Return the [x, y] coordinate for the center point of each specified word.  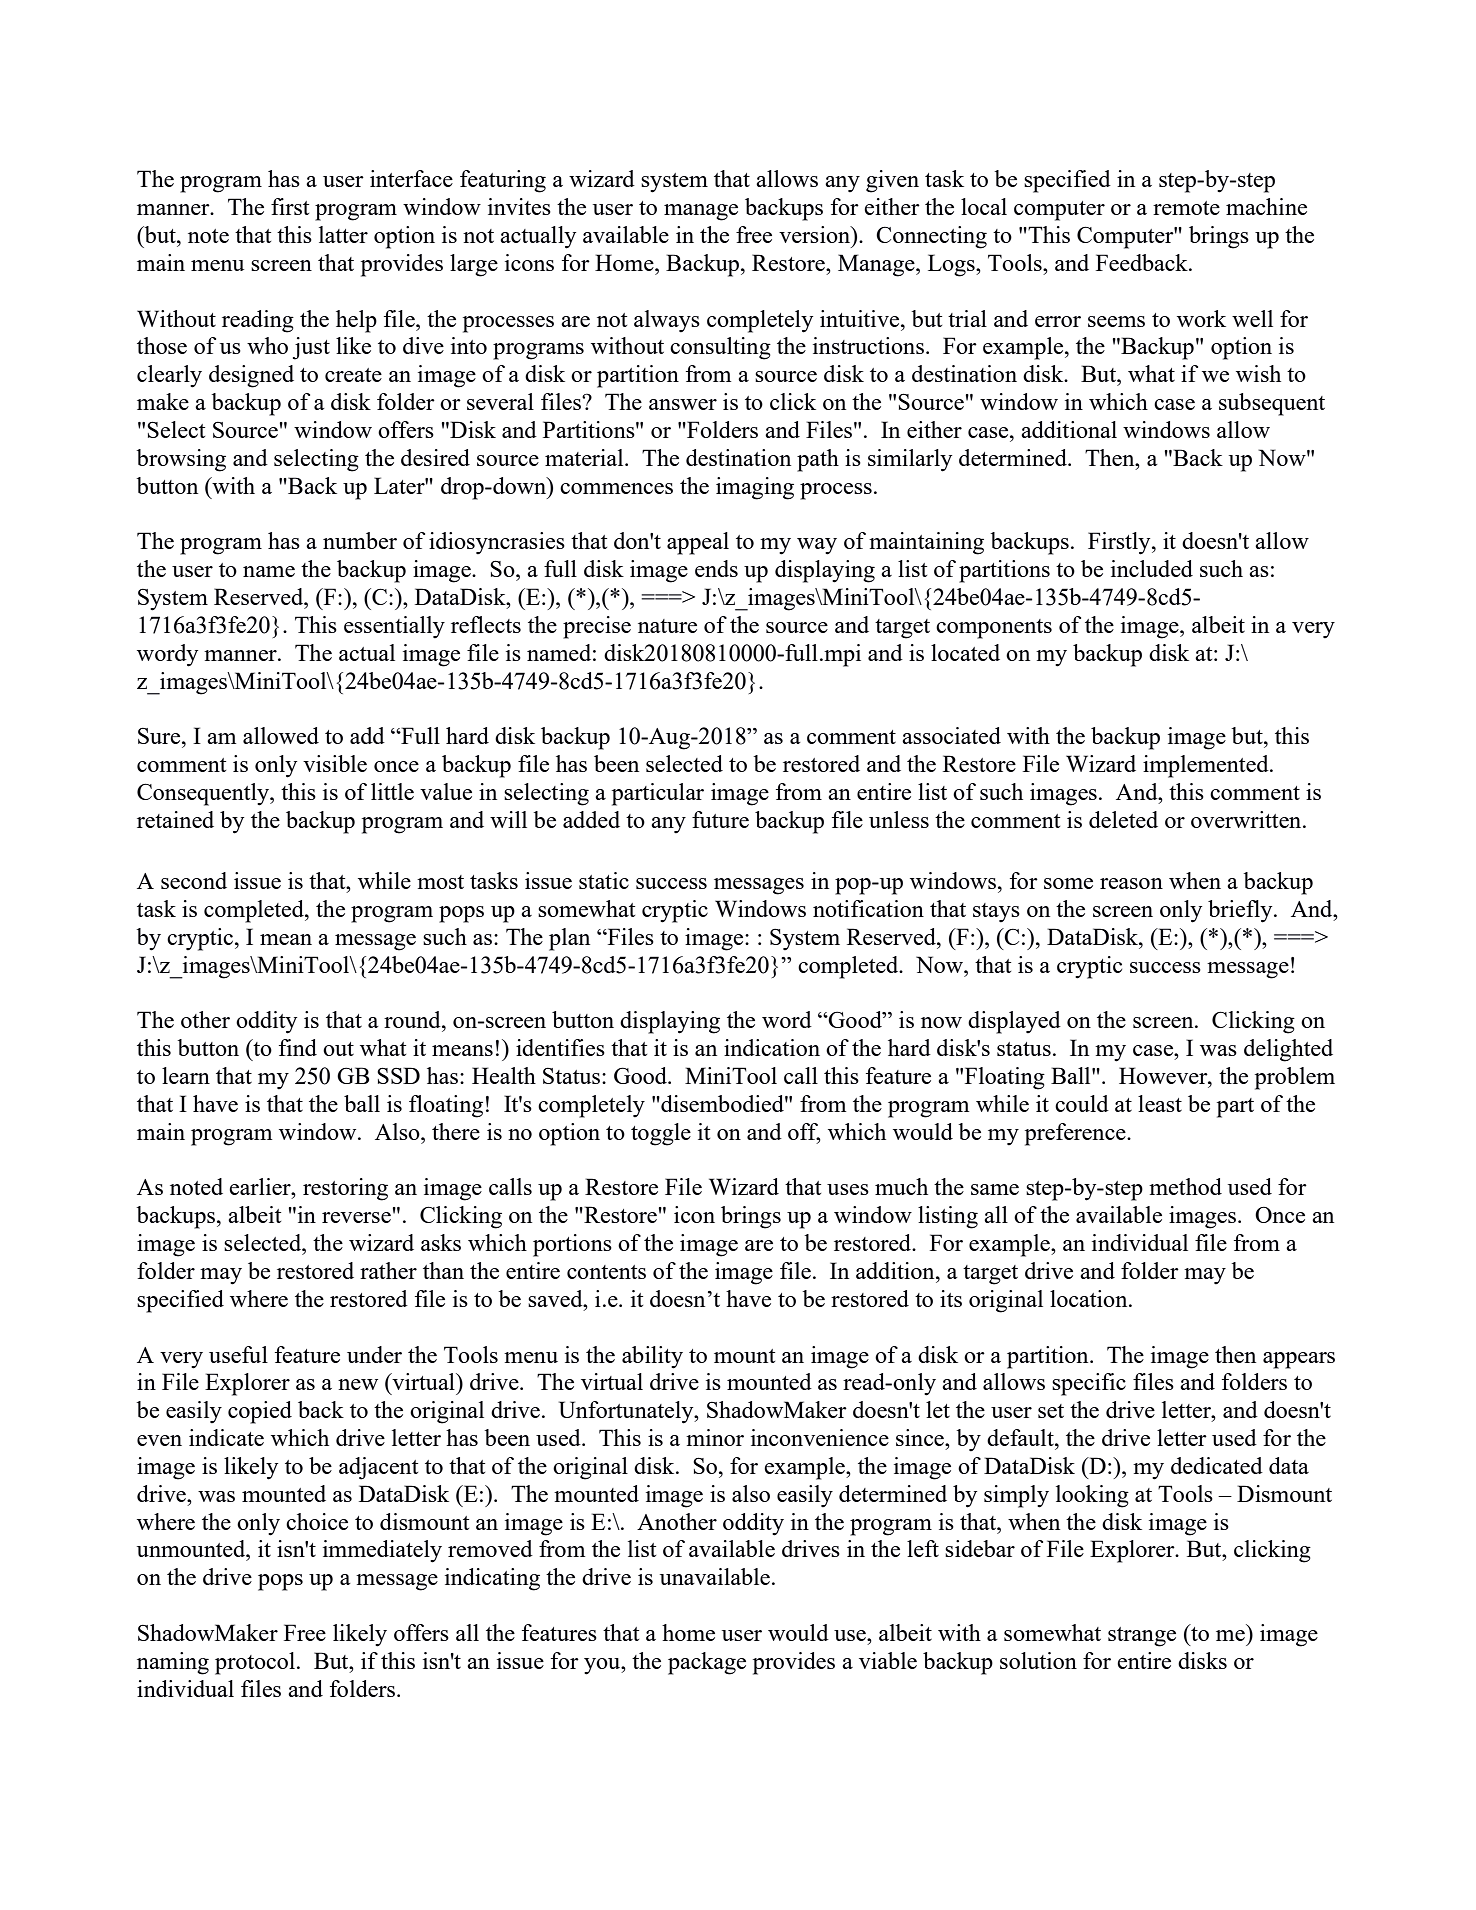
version [816, 234]
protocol [256, 1663]
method [1185, 1186]
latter [343, 234]
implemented [1207, 766]
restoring [345, 1189]
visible [335, 763]
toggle [661, 1134]
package [707, 1663]
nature [667, 626]
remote [1186, 208]
